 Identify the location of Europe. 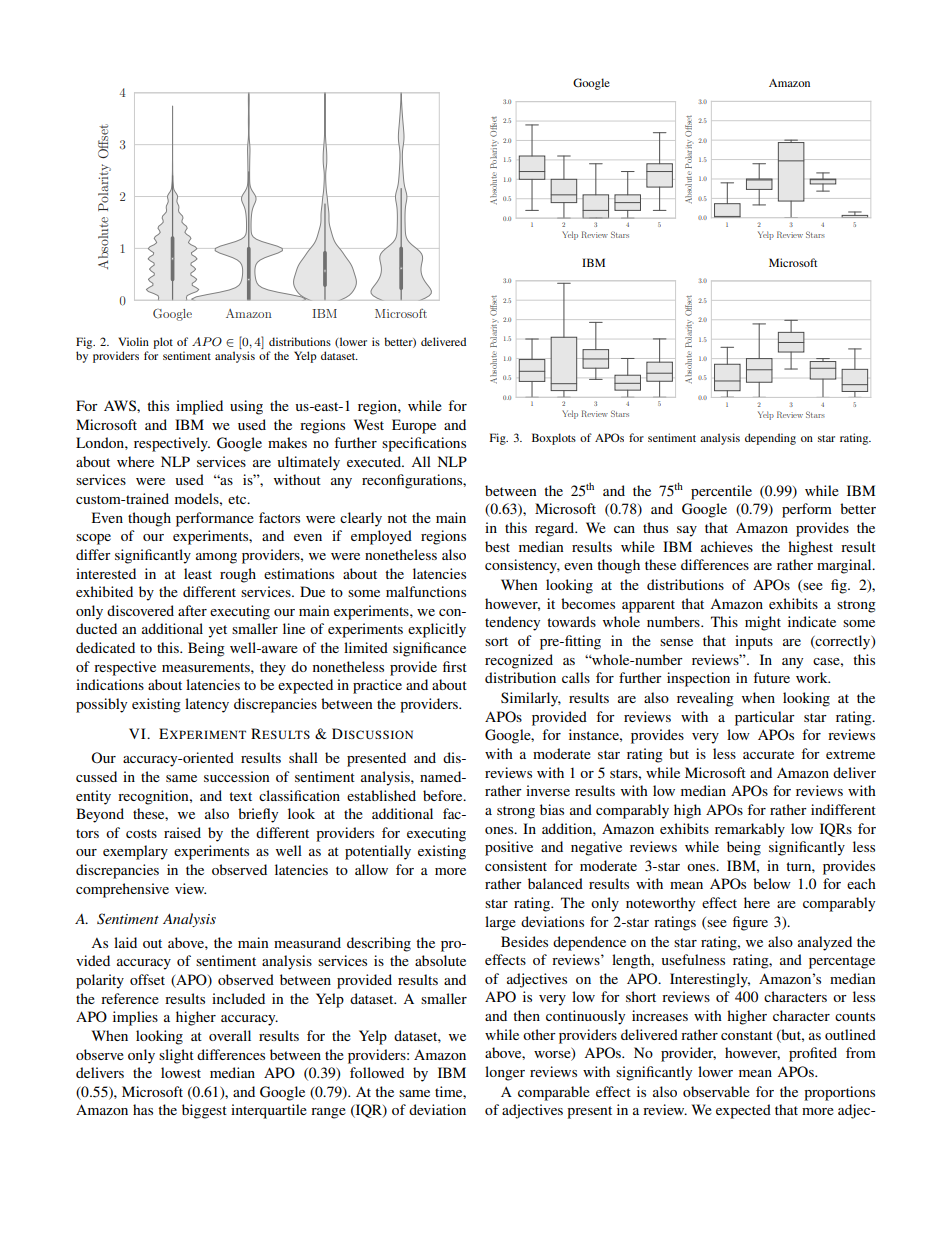
(414, 426).
